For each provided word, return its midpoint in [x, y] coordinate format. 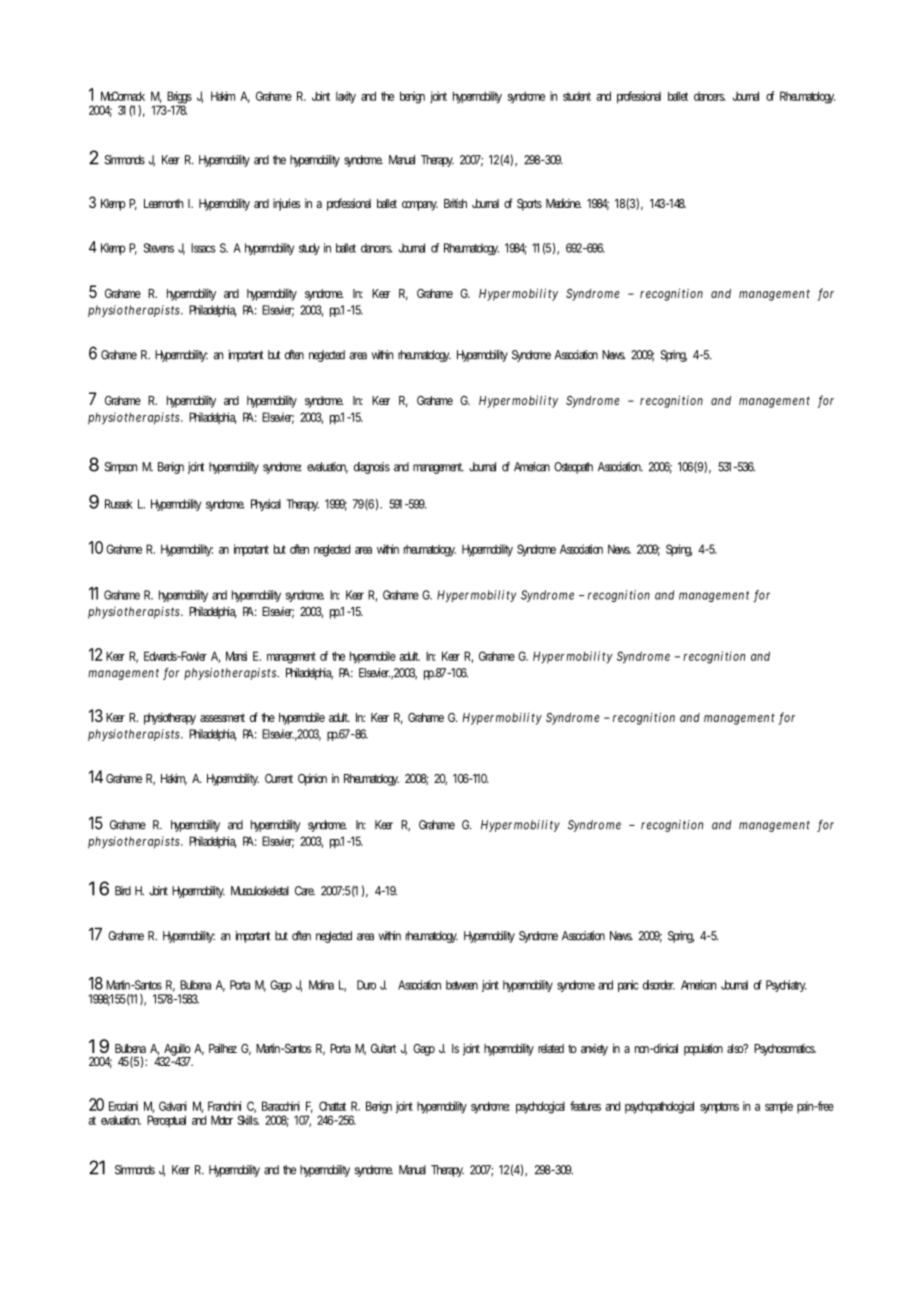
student [577, 96]
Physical [266, 505]
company [420, 206]
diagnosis [372, 468]
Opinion [312, 780]
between [462, 985]
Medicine [564, 203]
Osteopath [573, 468]
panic [628, 986]
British [455, 203]
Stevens [158, 248]
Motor [222, 1120]
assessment [222, 717]
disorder [659, 985]
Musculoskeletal [260, 891]
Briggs [179, 98]
